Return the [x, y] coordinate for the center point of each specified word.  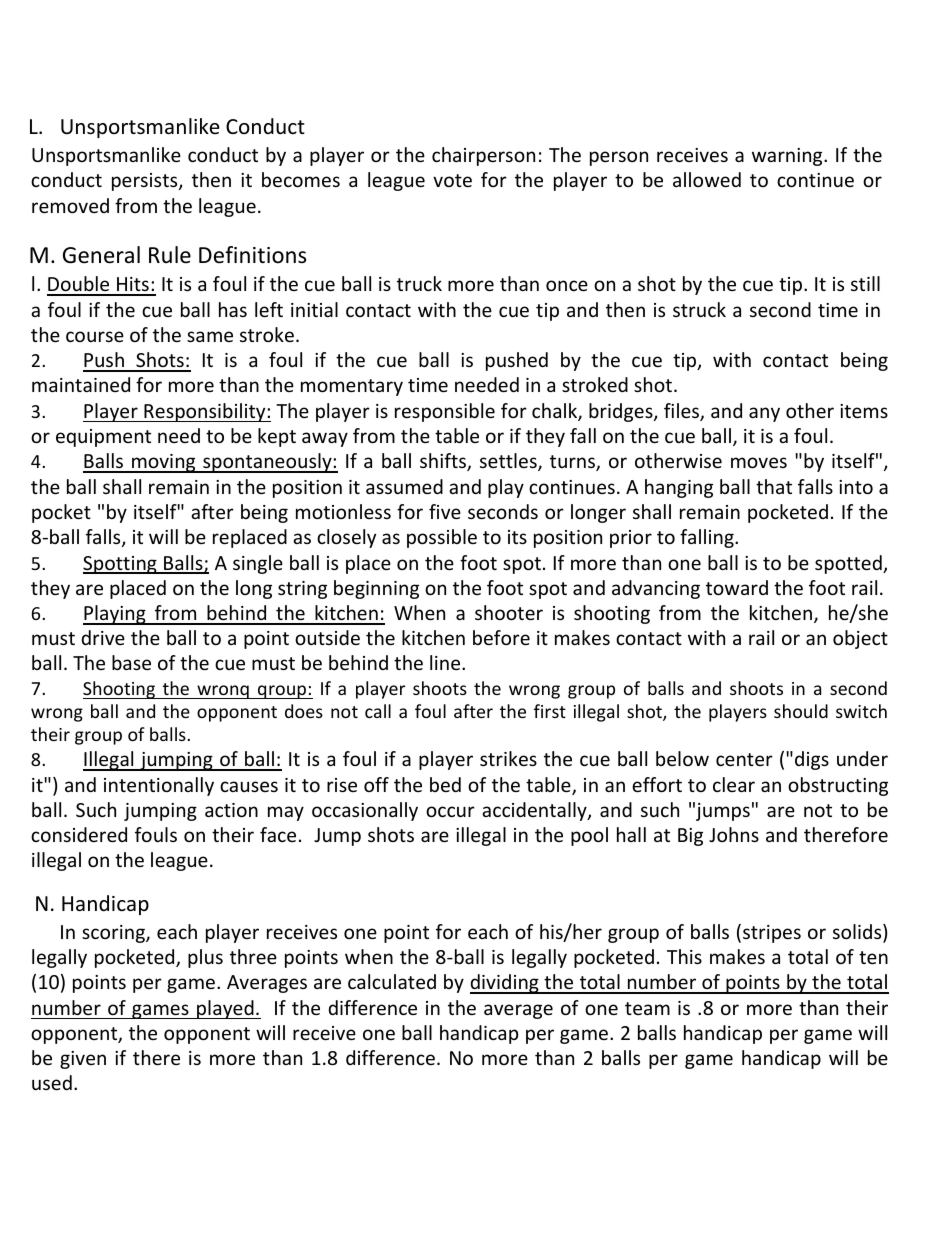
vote [452, 180]
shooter [509, 612]
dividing [505, 984]
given [83, 1060]
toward [737, 587]
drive [103, 637]
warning [788, 157]
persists [146, 182]
